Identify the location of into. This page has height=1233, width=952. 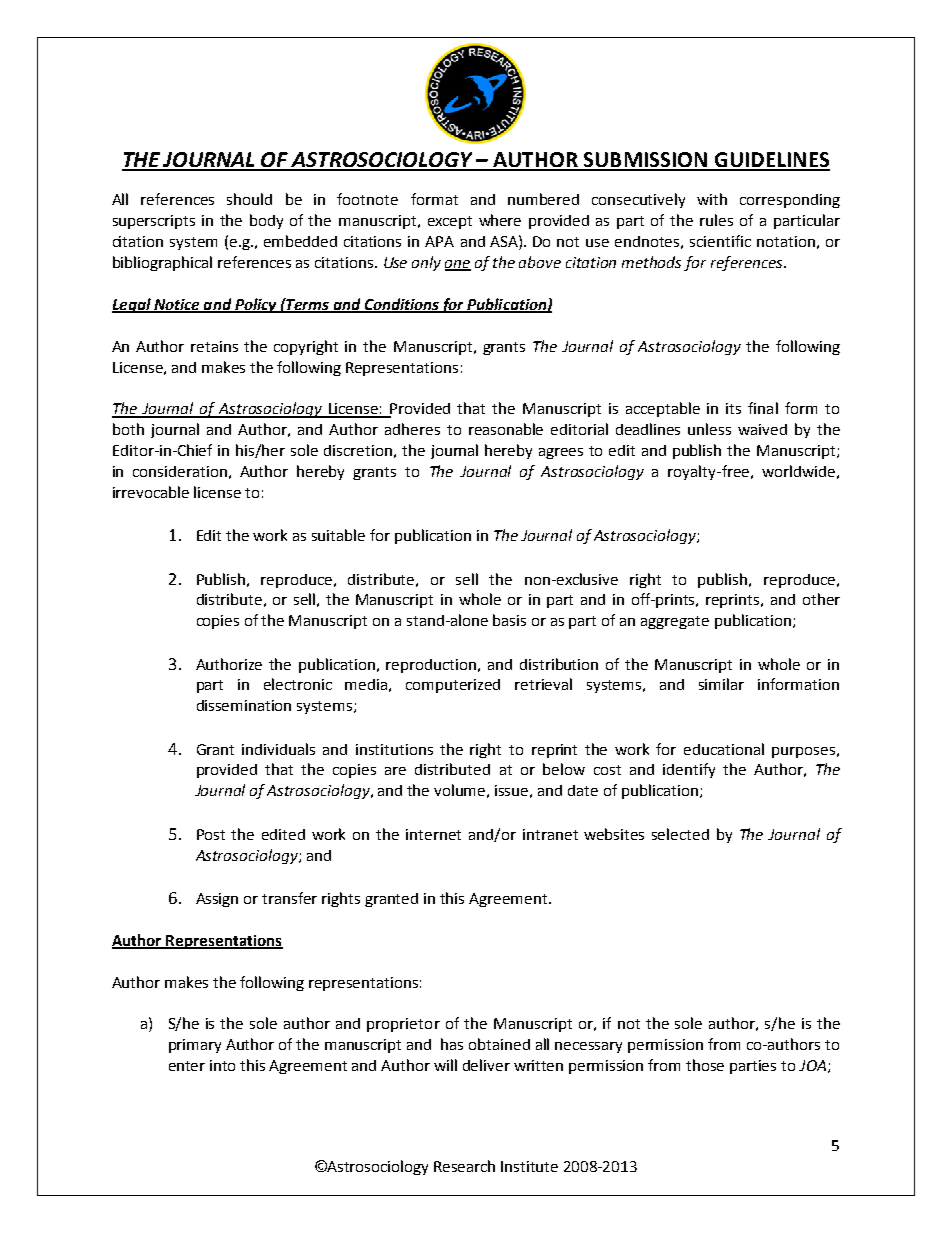
(222, 1065).
